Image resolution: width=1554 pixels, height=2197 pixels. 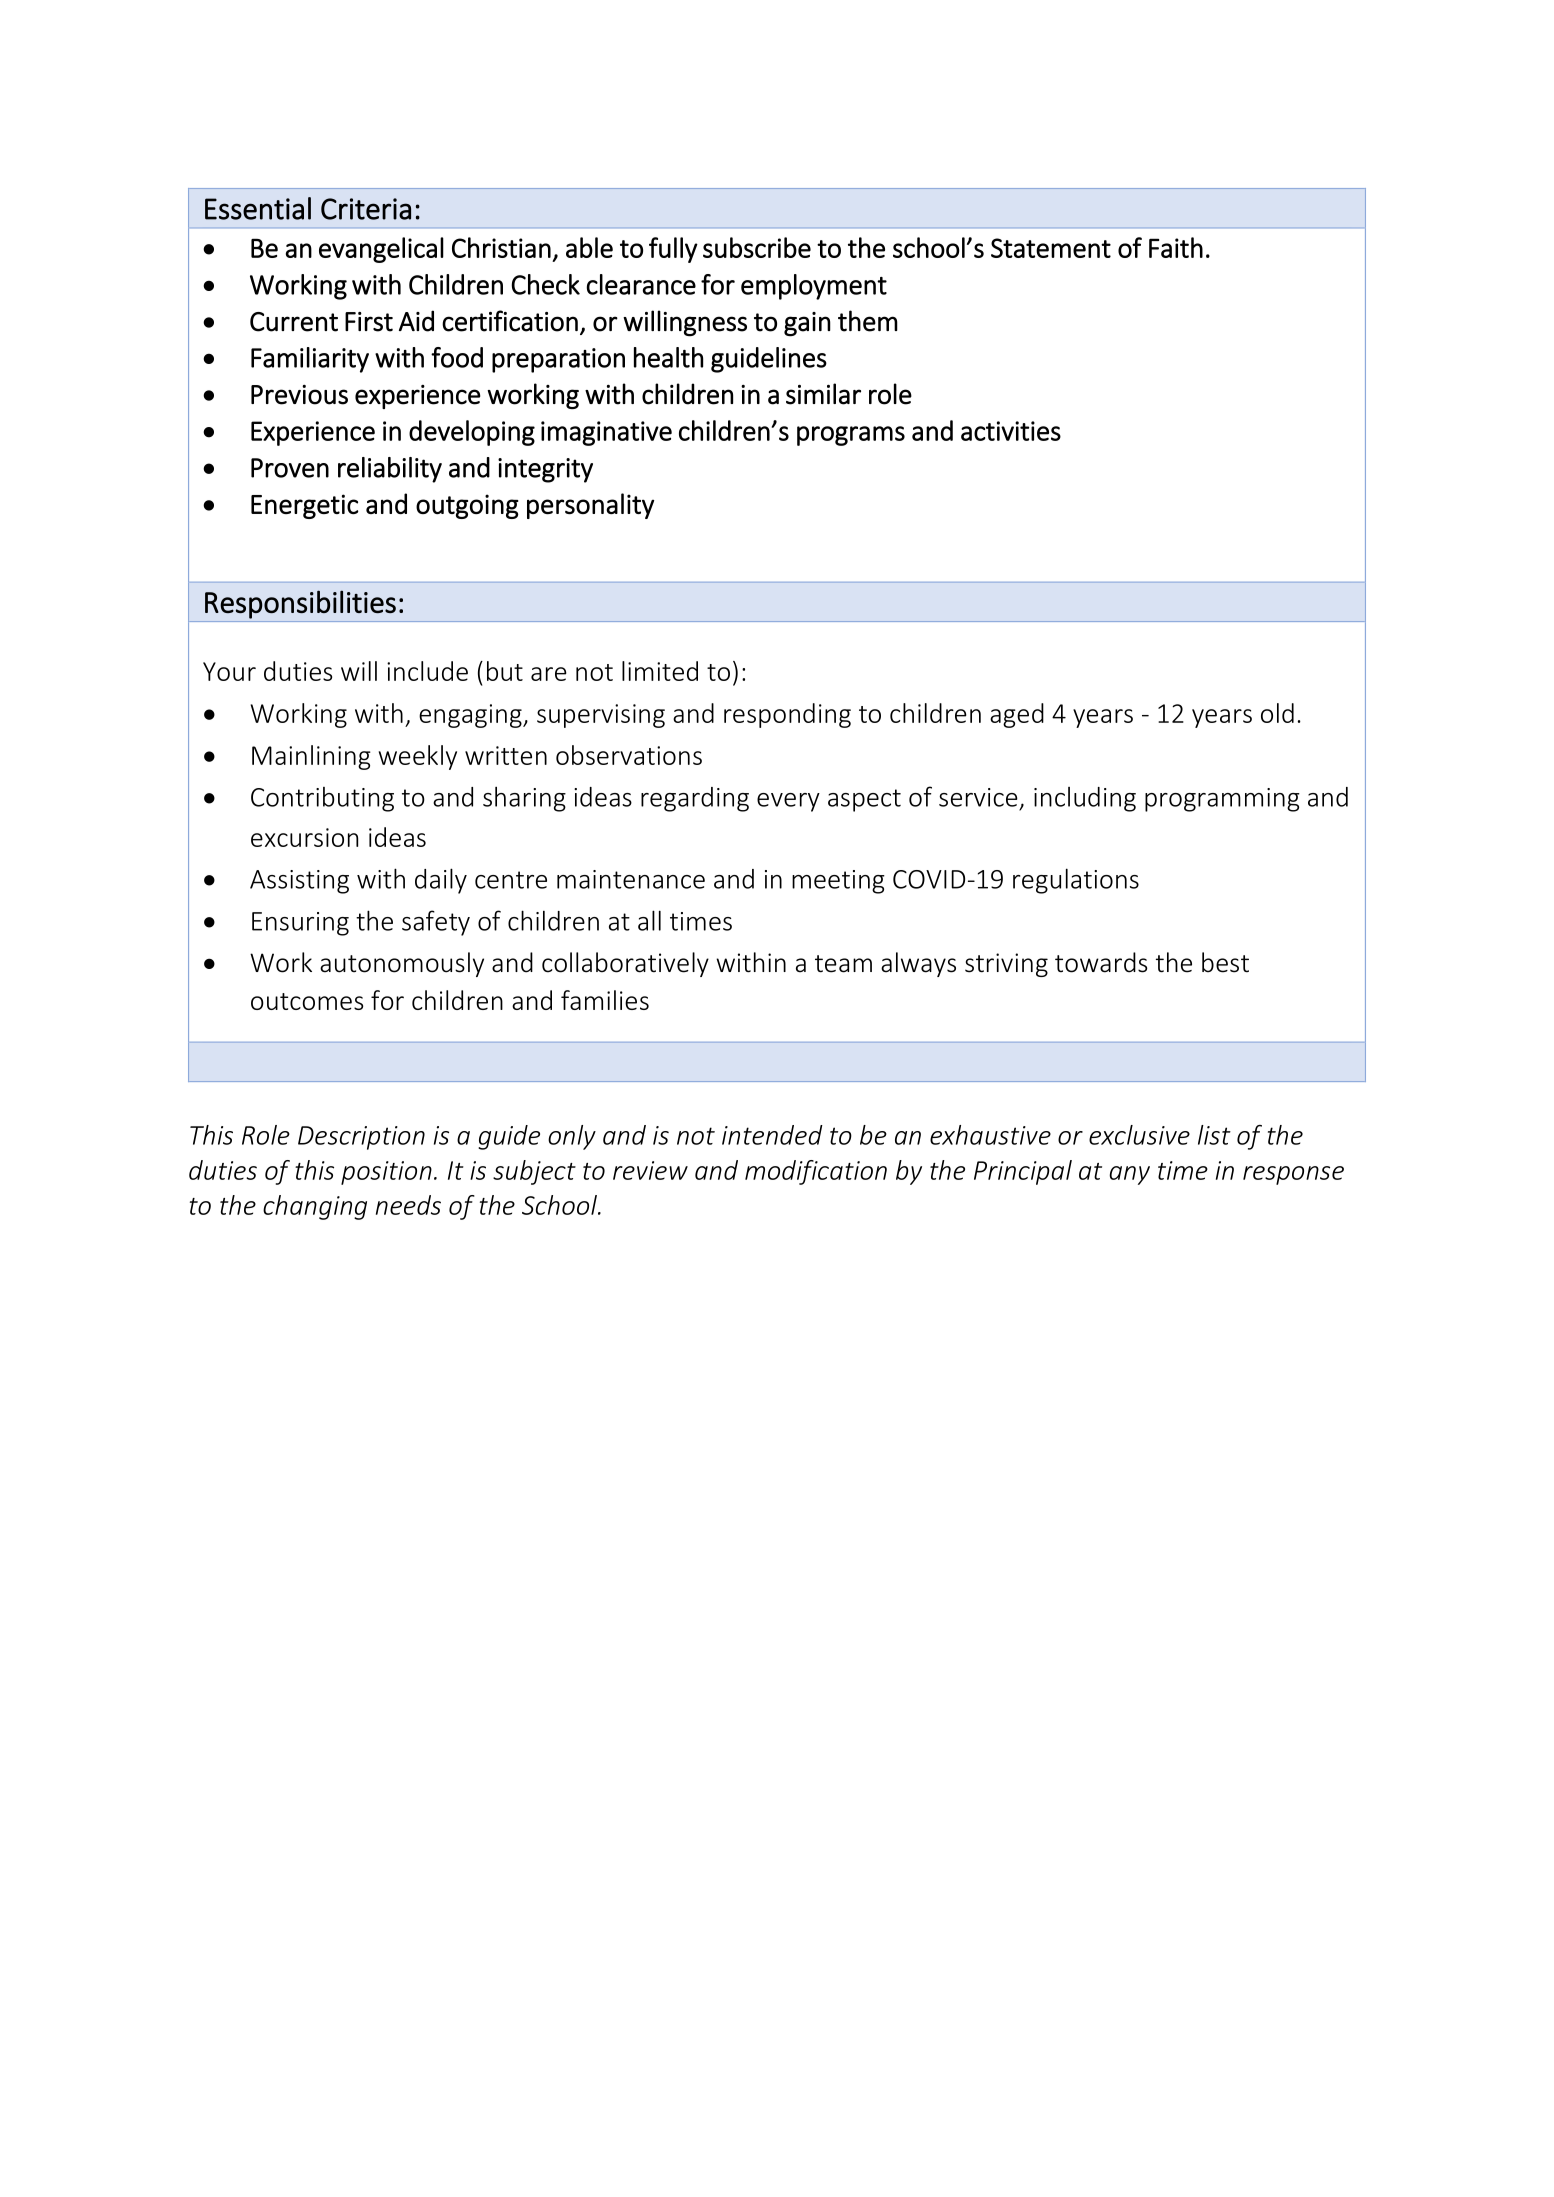 I want to click on Faith, so click(x=1176, y=247).
